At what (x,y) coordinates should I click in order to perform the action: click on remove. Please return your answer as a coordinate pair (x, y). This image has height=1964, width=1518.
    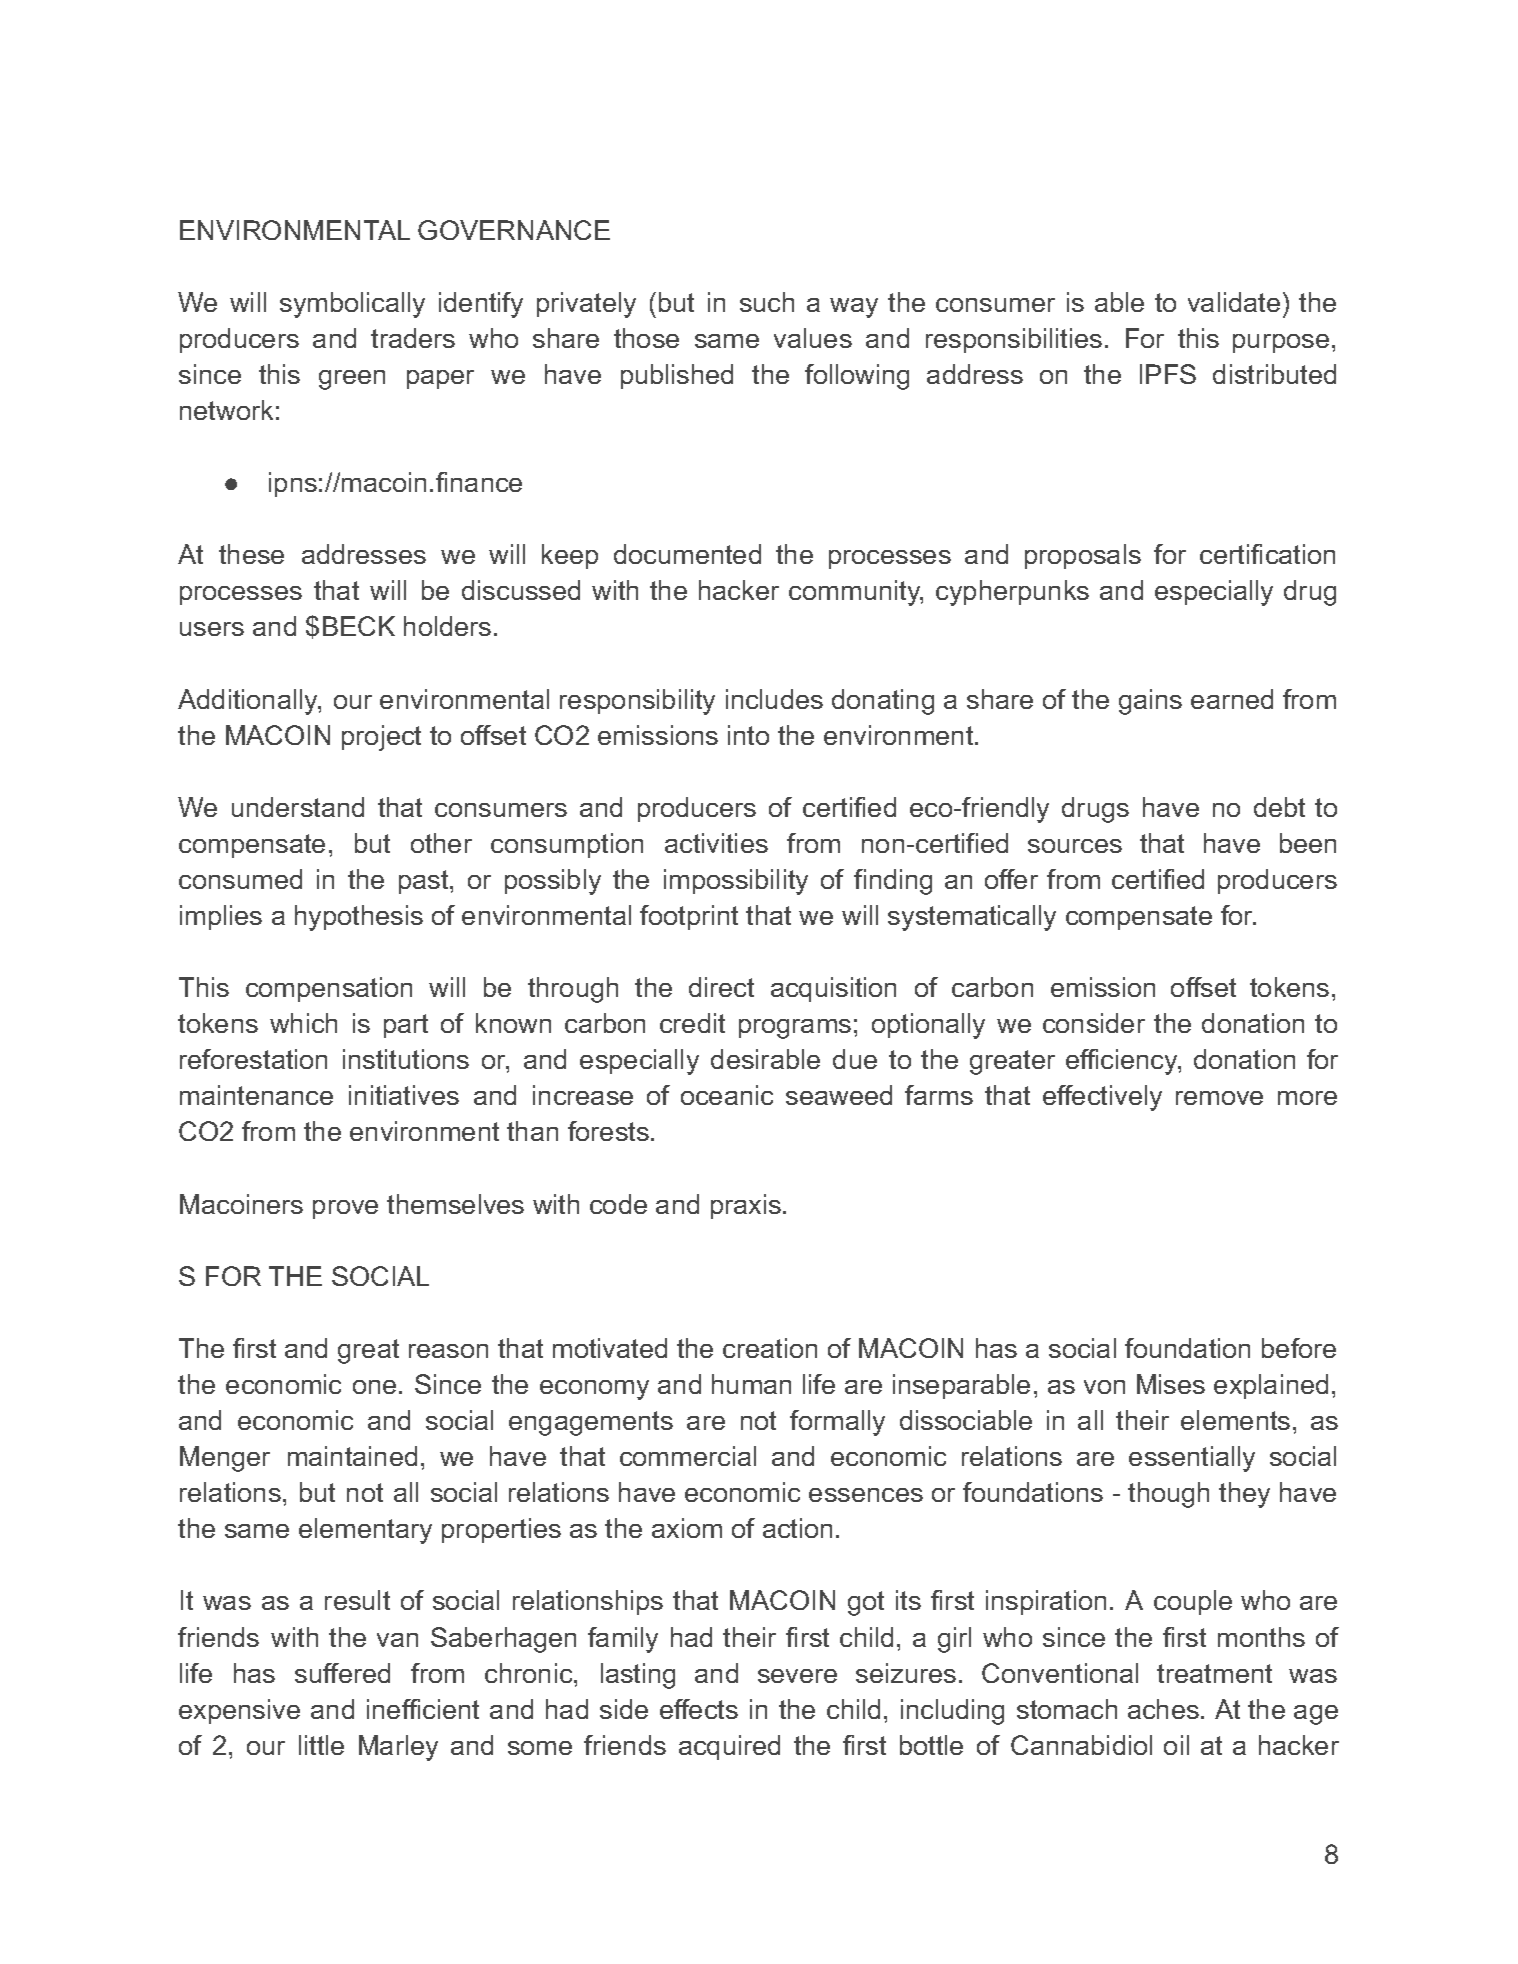
    Looking at the image, I should click on (1219, 1098).
